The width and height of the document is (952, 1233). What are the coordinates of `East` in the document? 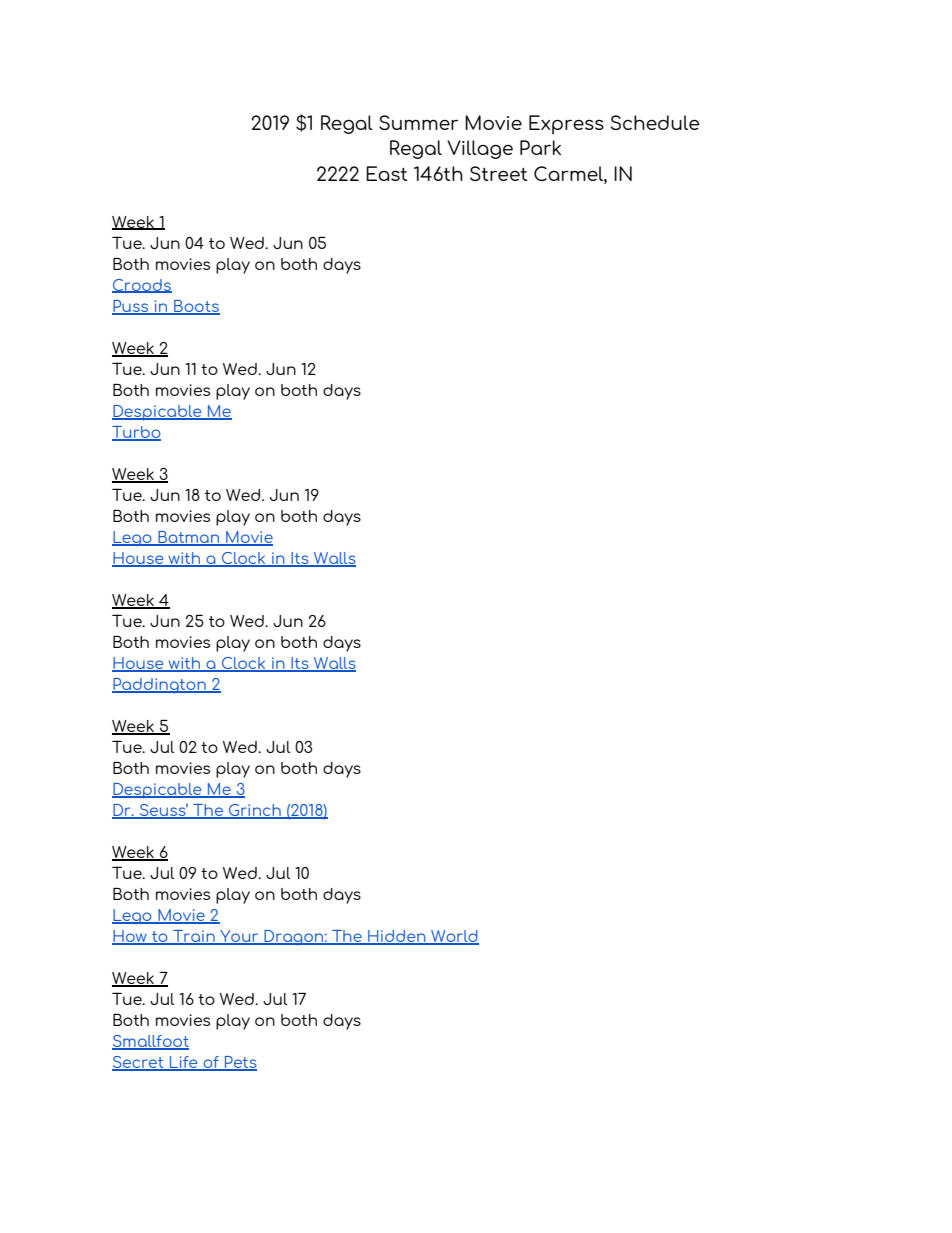 It's located at (387, 173).
